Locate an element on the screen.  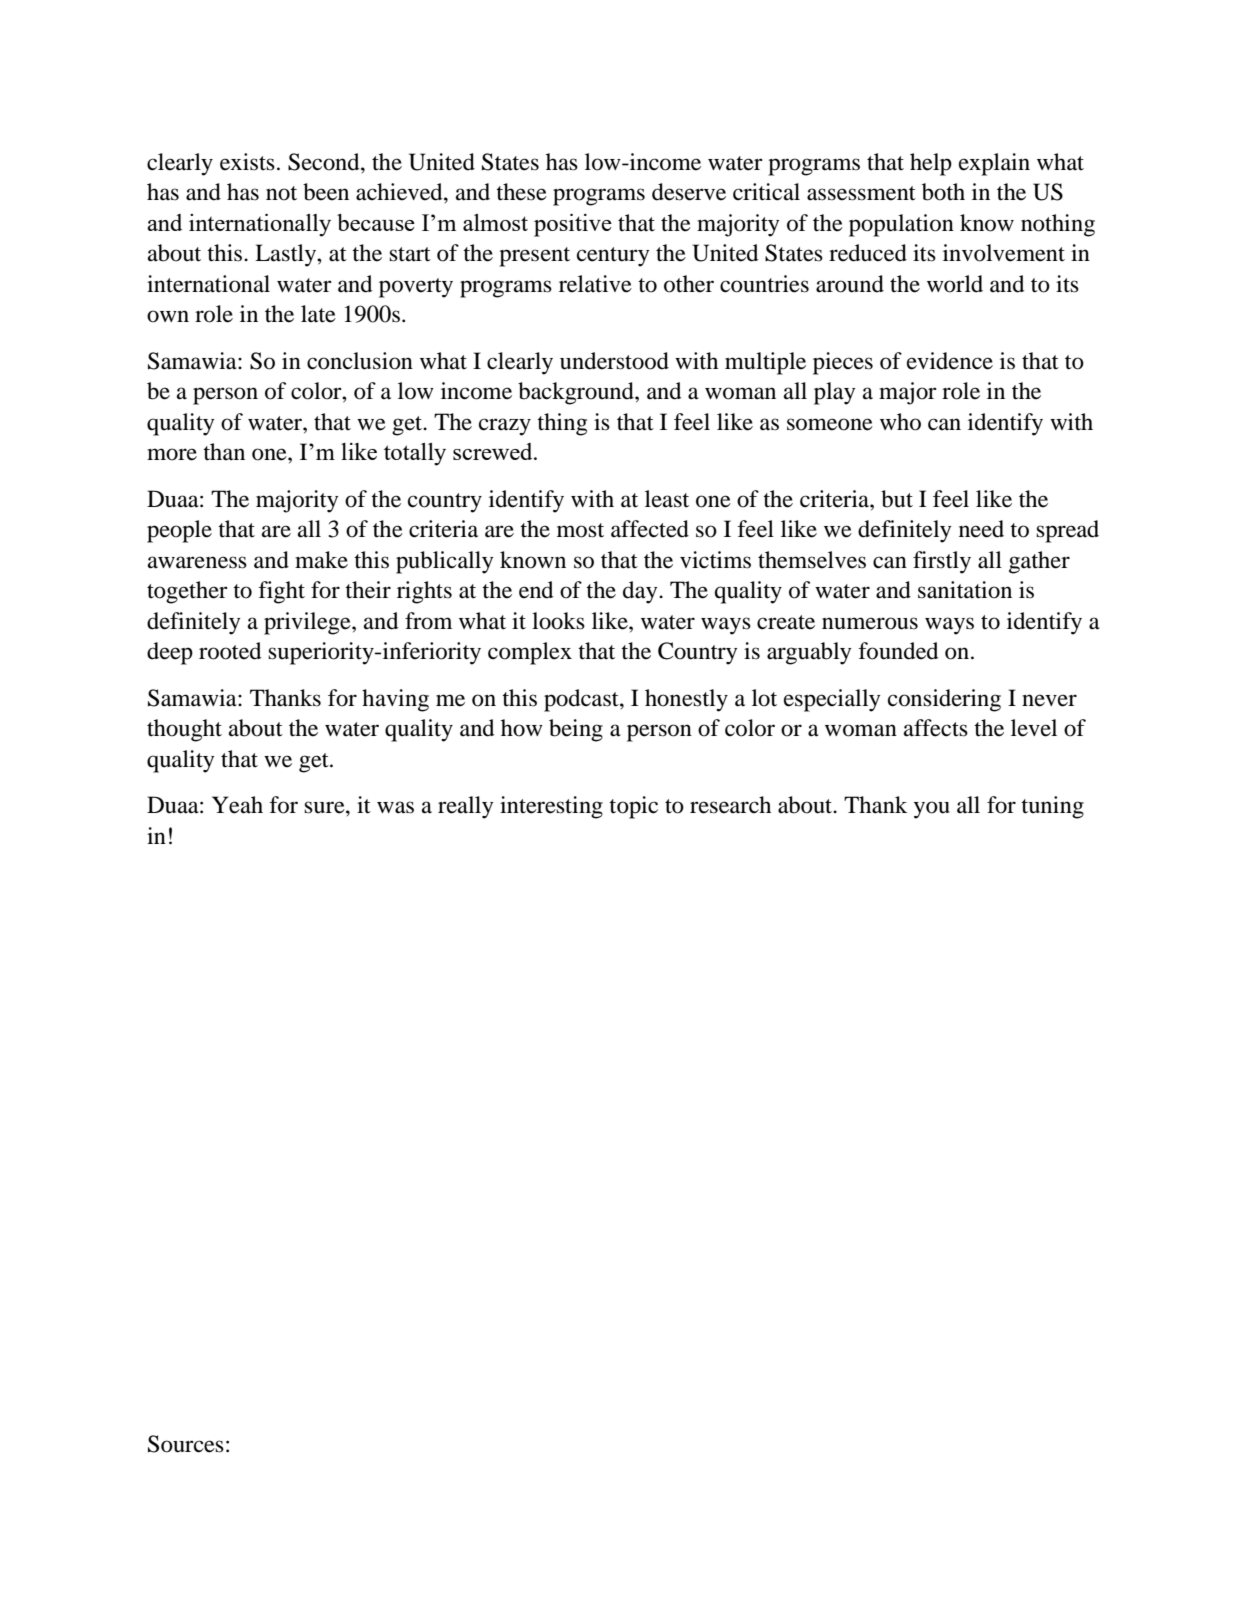
Yeah is located at coordinates (237, 805).
